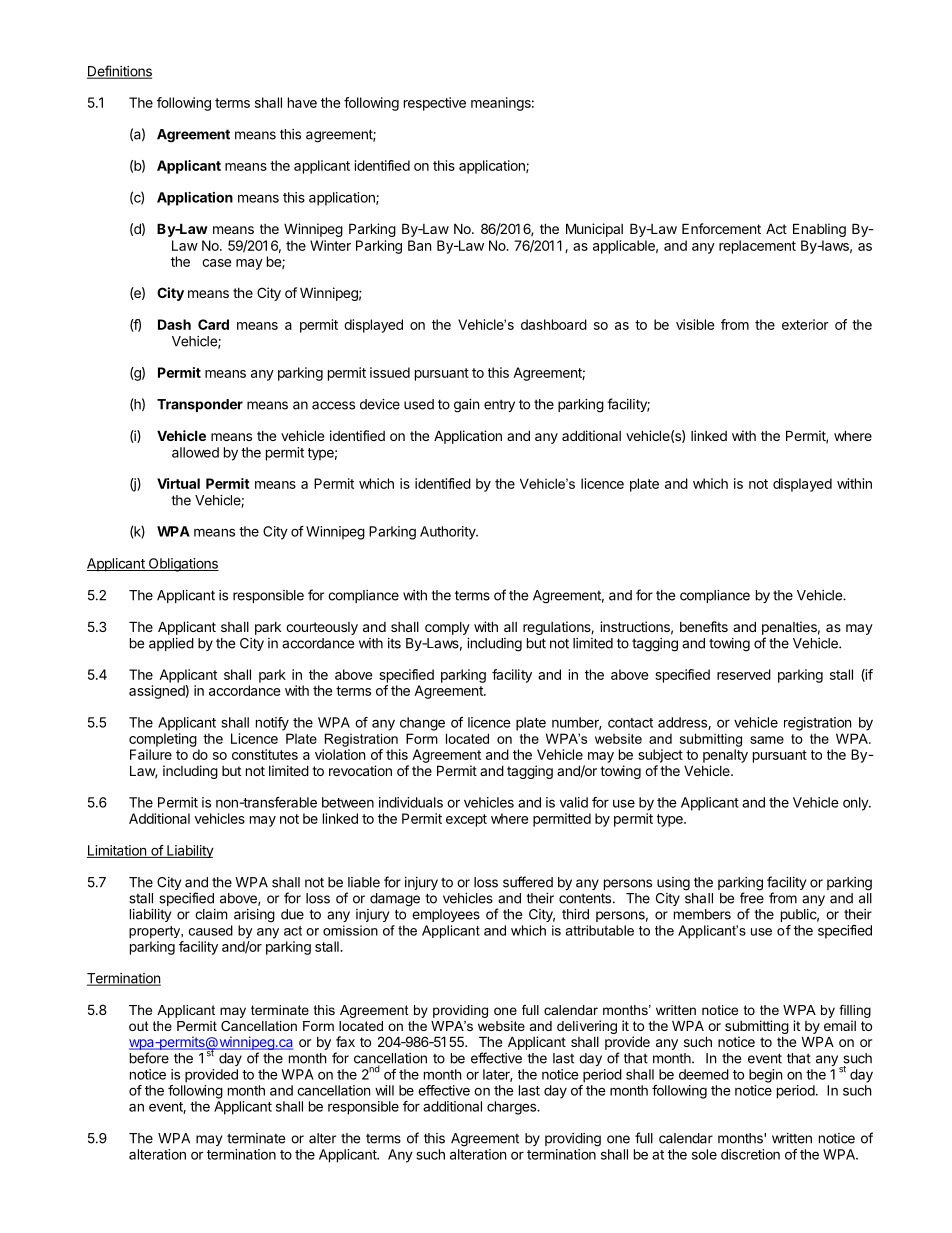 The image size is (952, 1233). I want to click on respective, so click(435, 104).
